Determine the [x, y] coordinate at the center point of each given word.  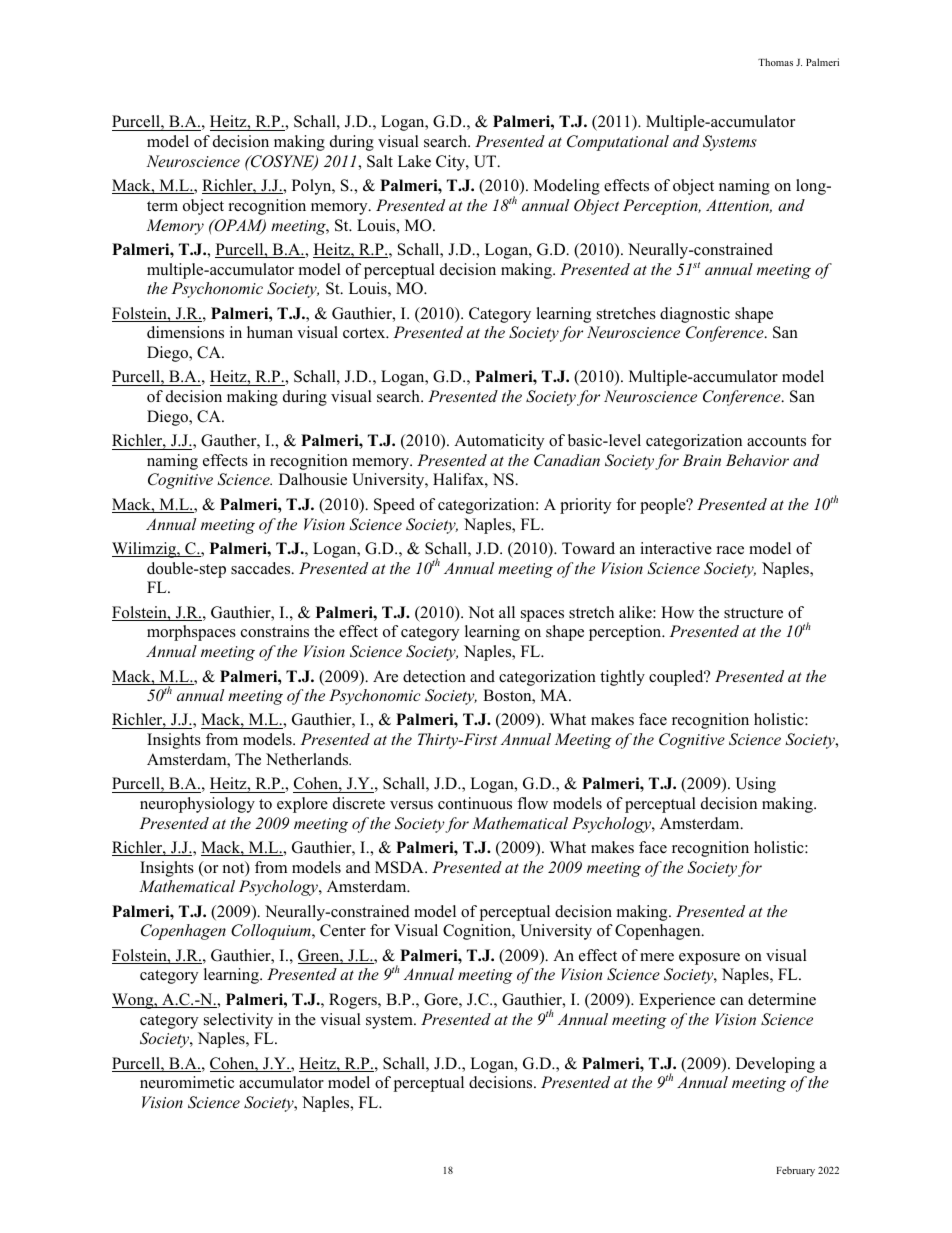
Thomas [775, 62]
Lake [414, 161]
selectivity [238, 1021]
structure [753, 613]
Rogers [354, 1001]
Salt [380, 161]
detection [434, 676]
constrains [275, 631]
